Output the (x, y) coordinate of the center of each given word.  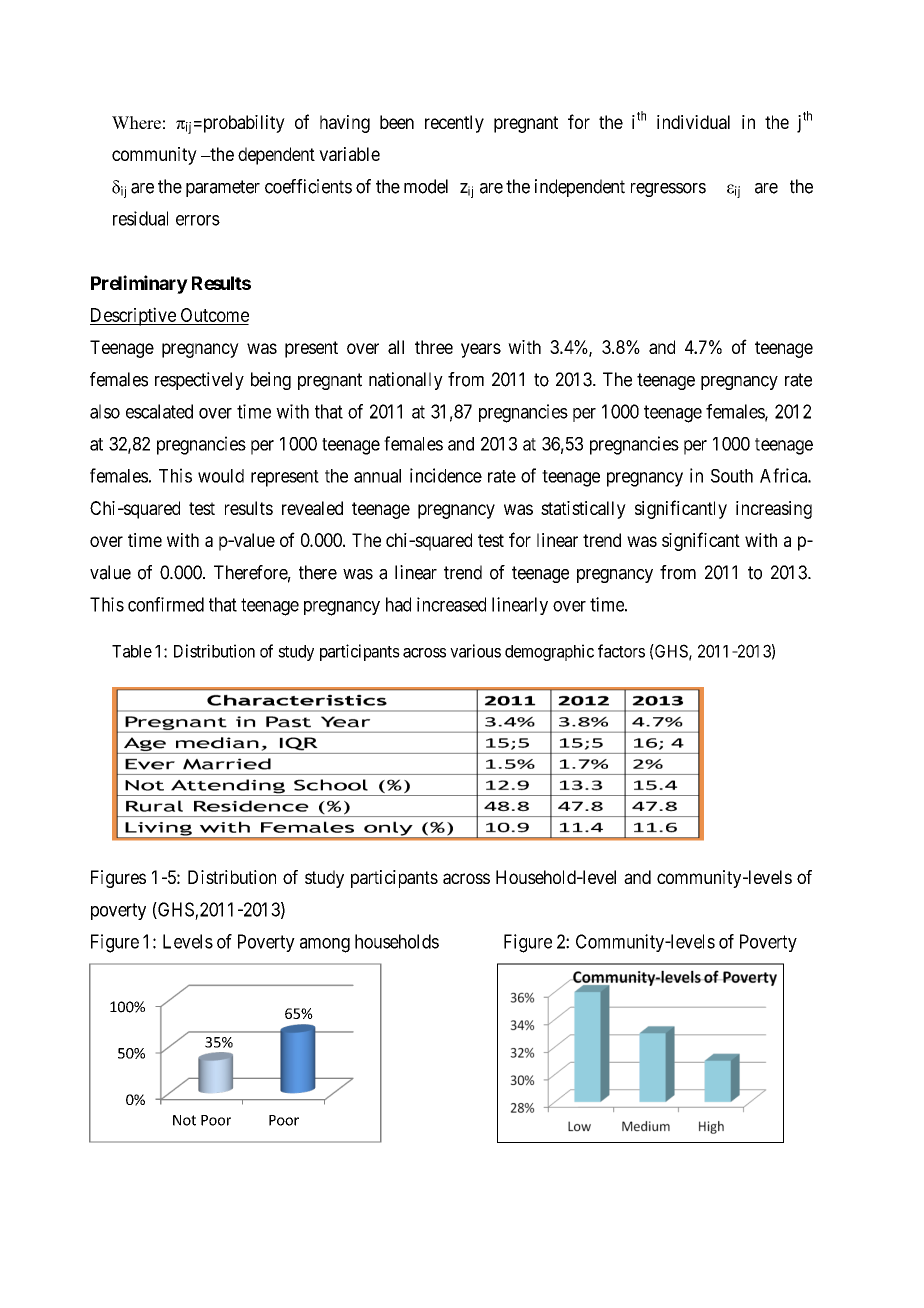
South (732, 476)
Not (184, 1120)
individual (693, 122)
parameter (223, 188)
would (221, 476)
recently (454, 124)
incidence (446, 475)
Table (132, 651)
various (475, 651)
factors (621, 651)
